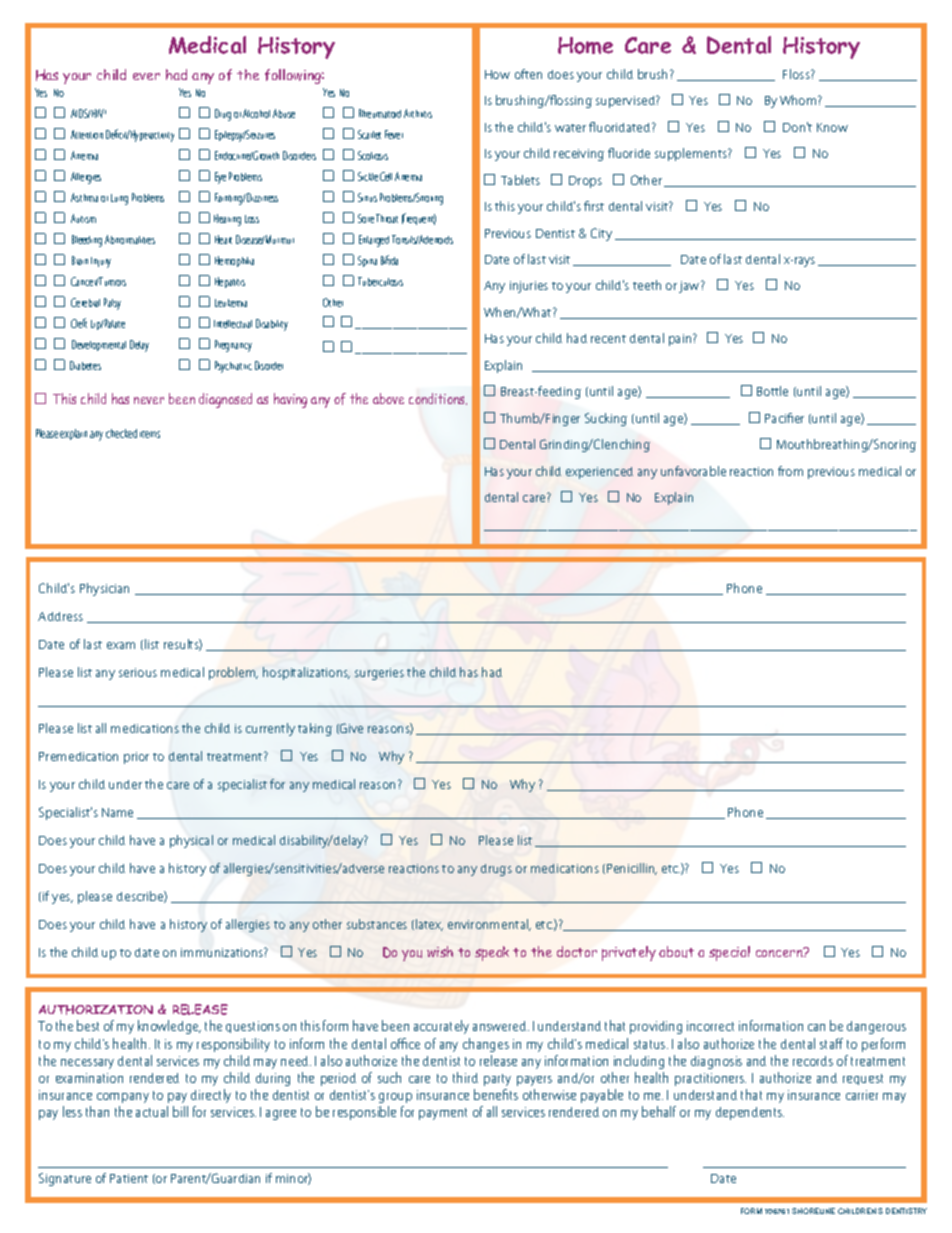 Image resolution: width=952 pixels, height=1233 pixels. What do you see at coordinates (129, 1178) in the image?
I see `Patient` at bounding box center [129, 1178].
